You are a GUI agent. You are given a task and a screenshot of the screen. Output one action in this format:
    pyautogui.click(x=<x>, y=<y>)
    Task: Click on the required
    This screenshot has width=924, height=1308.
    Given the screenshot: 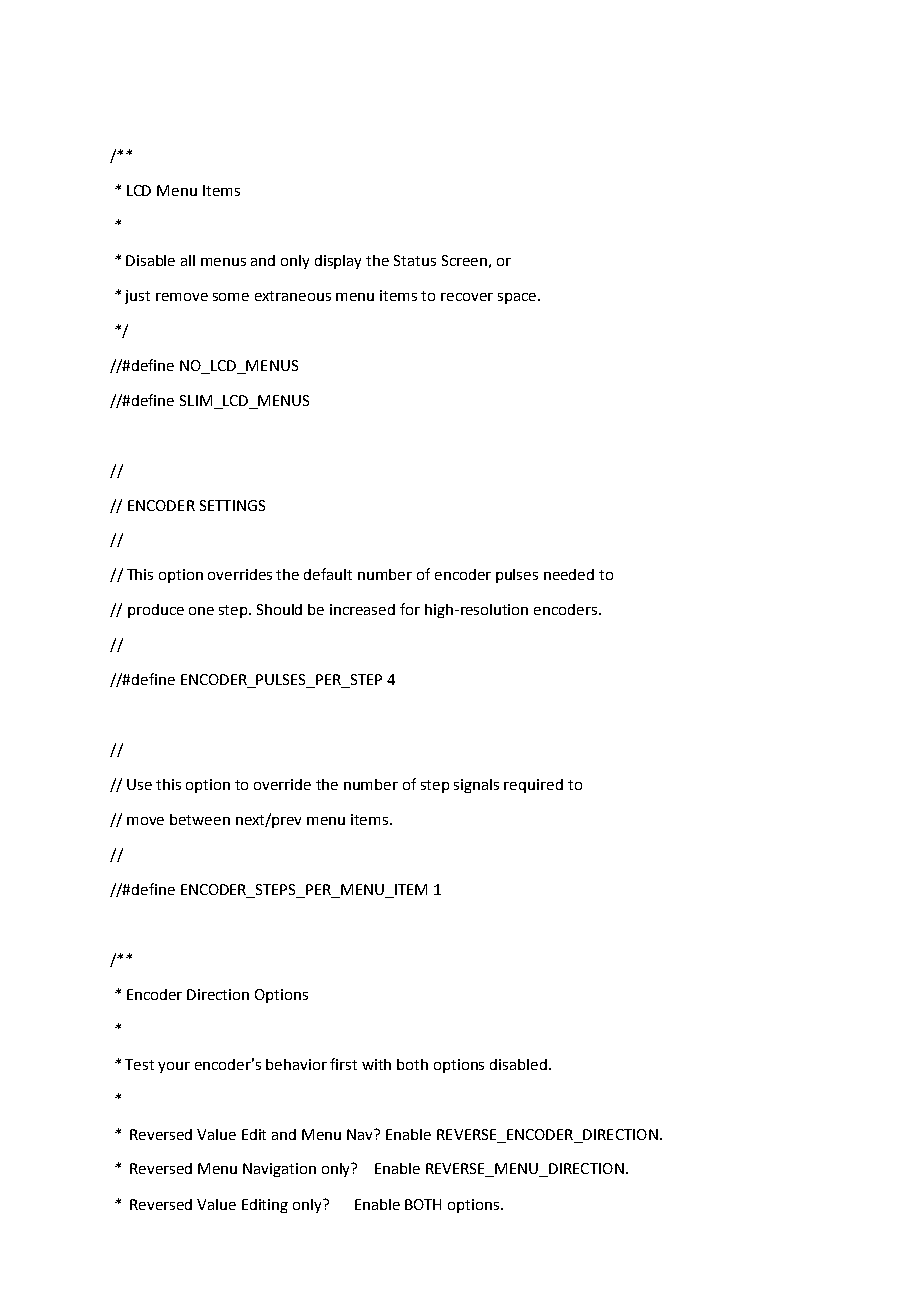 What is the action you would take?
    pyautogui.click(x=533, y=786)
